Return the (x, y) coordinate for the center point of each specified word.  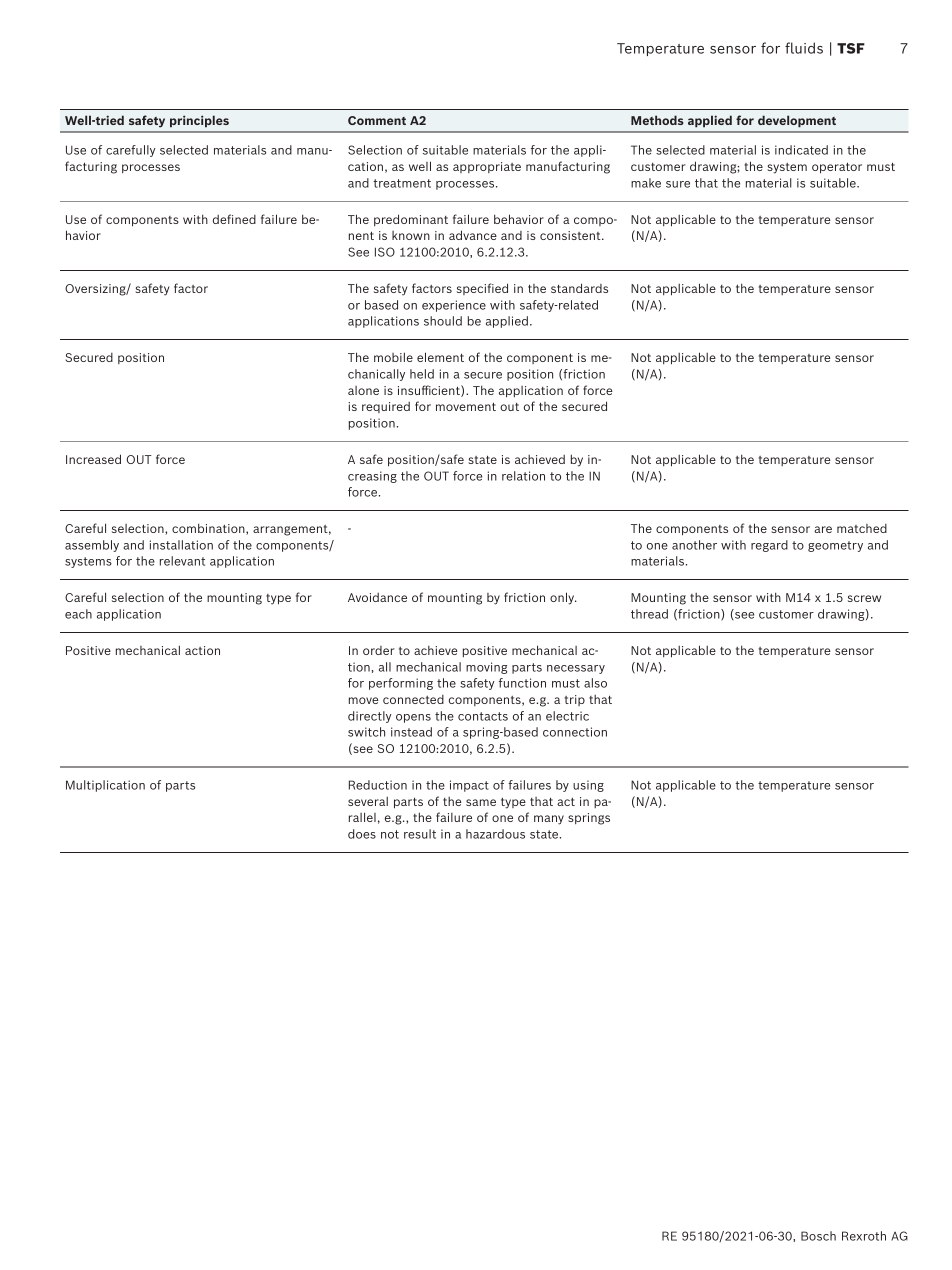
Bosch (818, 1236)
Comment (377, 120)
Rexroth (864, 1236)
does (362, 834)
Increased (93, 459)
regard (769, 546)
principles (199, 121)
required (386, 407)
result (420, 834)
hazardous (495, 834)
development (797, 121)
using (588, 786)
